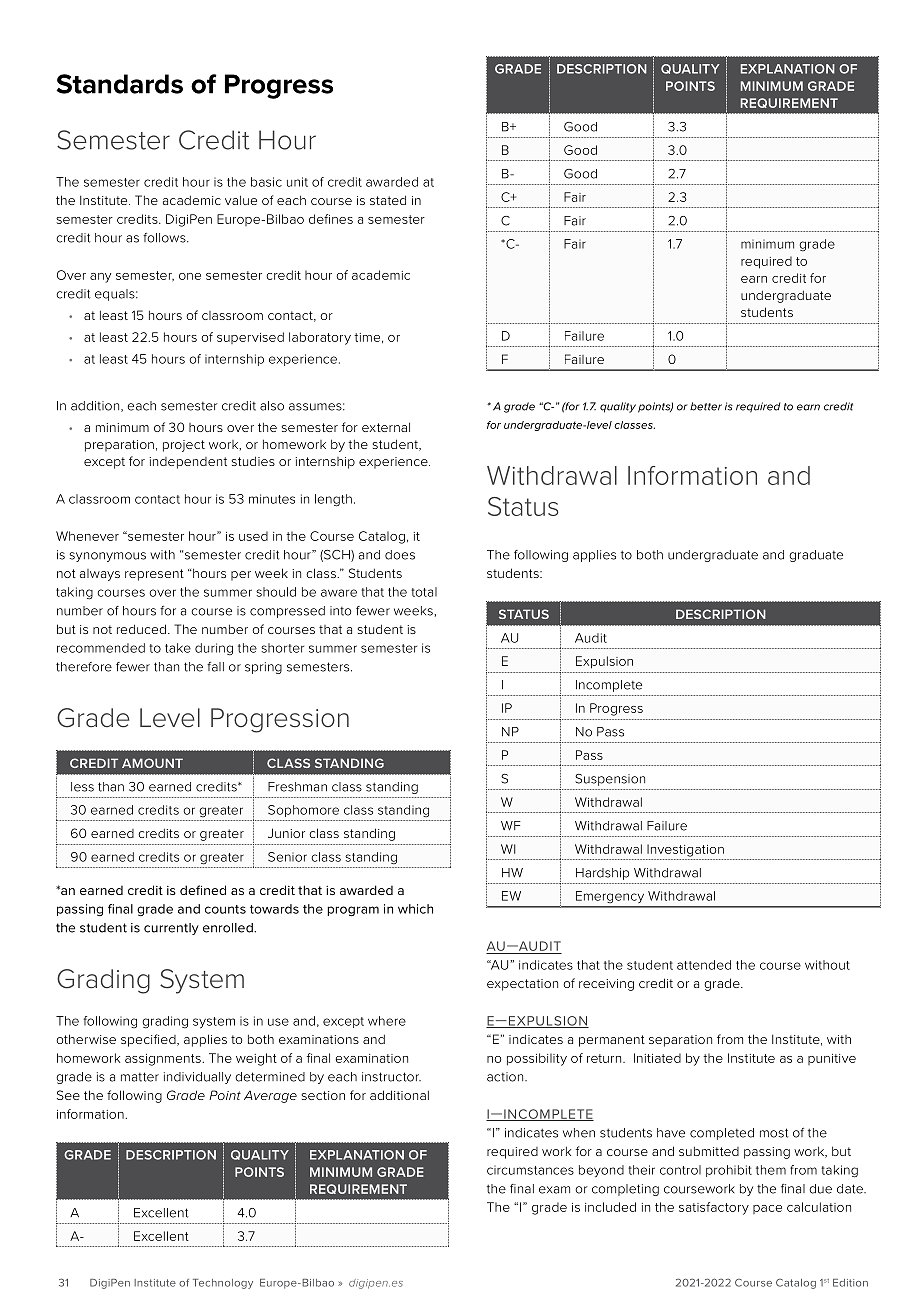 The width and height of the screenshot is (924, 1308). What do you see at coordinates (706, 406) in the screenshot?
I see `better` at bounding box center [706, 406].
